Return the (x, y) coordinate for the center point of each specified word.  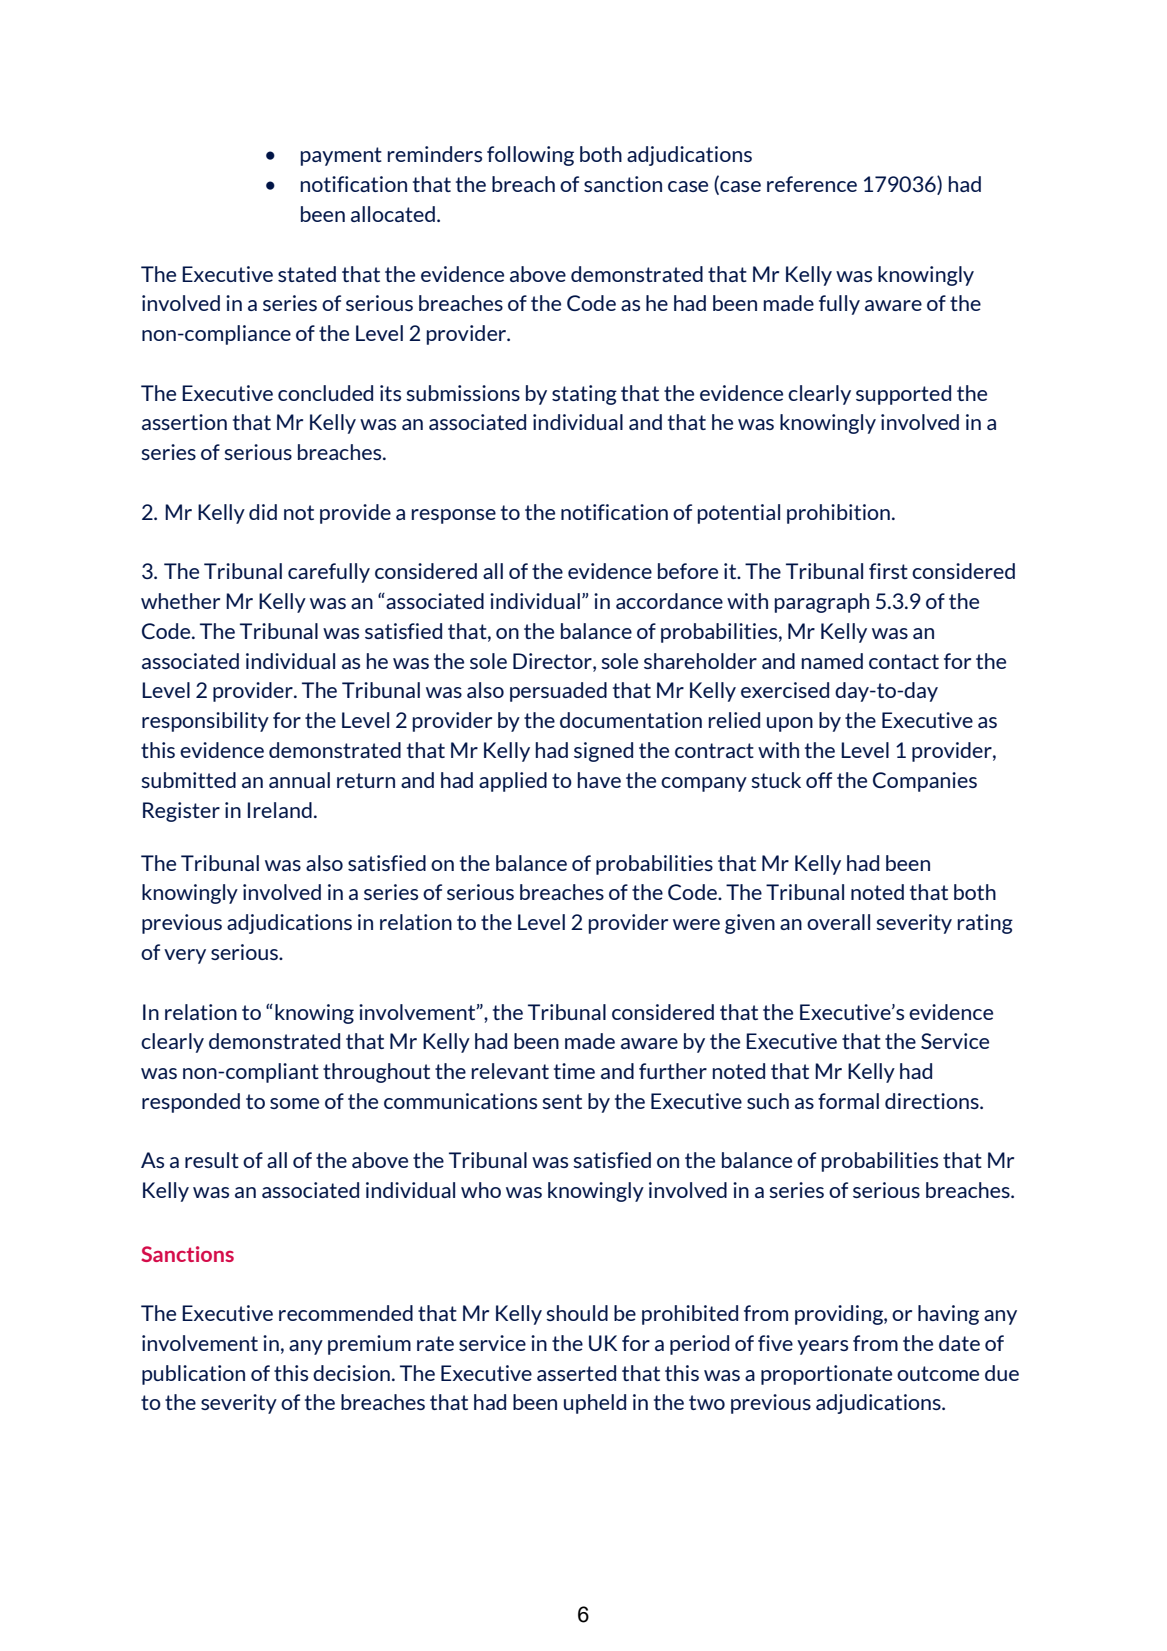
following (530, 156)
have (599, 780)
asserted (576, 1373)
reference (812, 184)
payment (341, 156)
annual (299, 780)
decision (351, 1373)
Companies (925, 782)
